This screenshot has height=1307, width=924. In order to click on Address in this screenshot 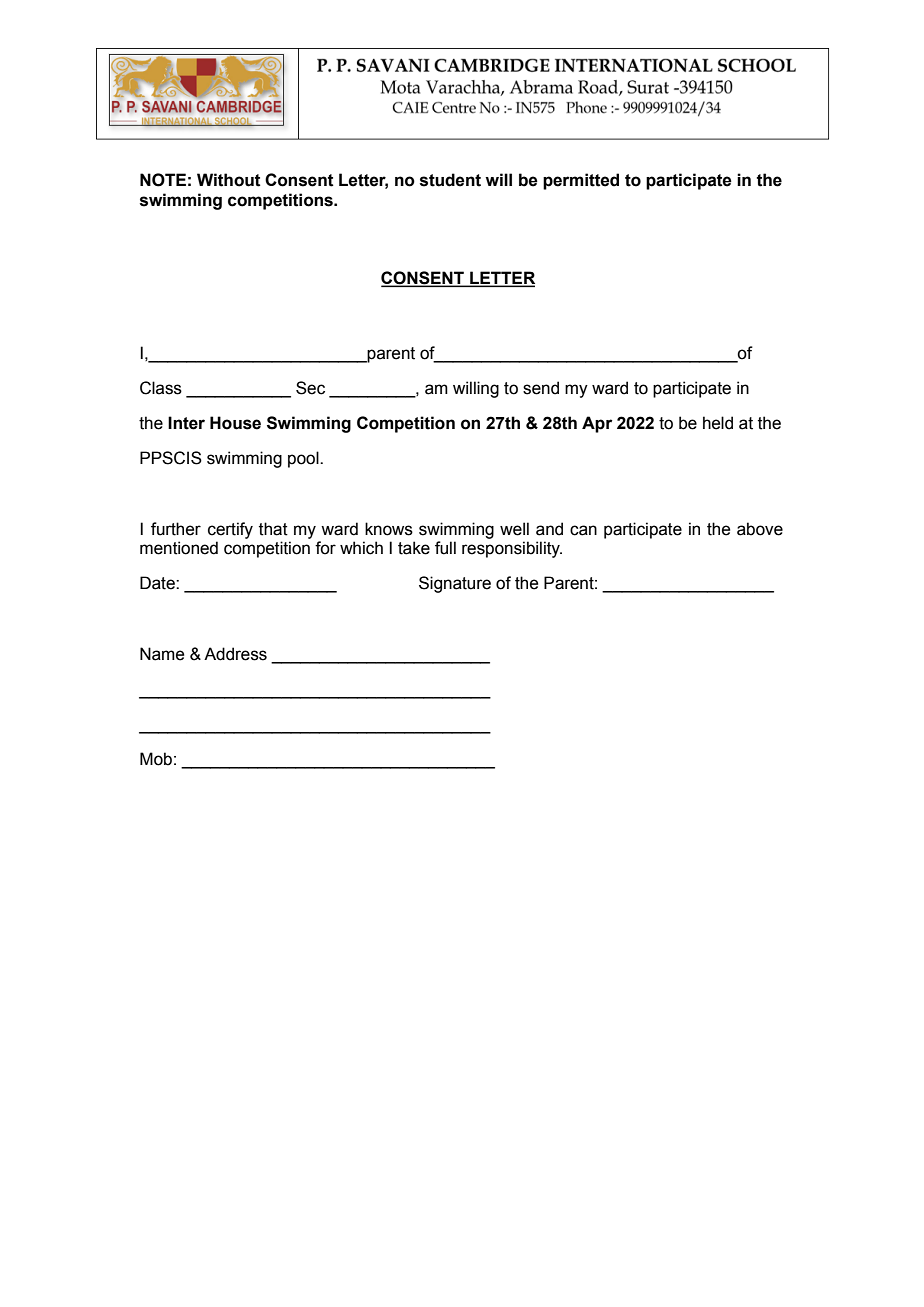, I will do `click(235, 654)`.
